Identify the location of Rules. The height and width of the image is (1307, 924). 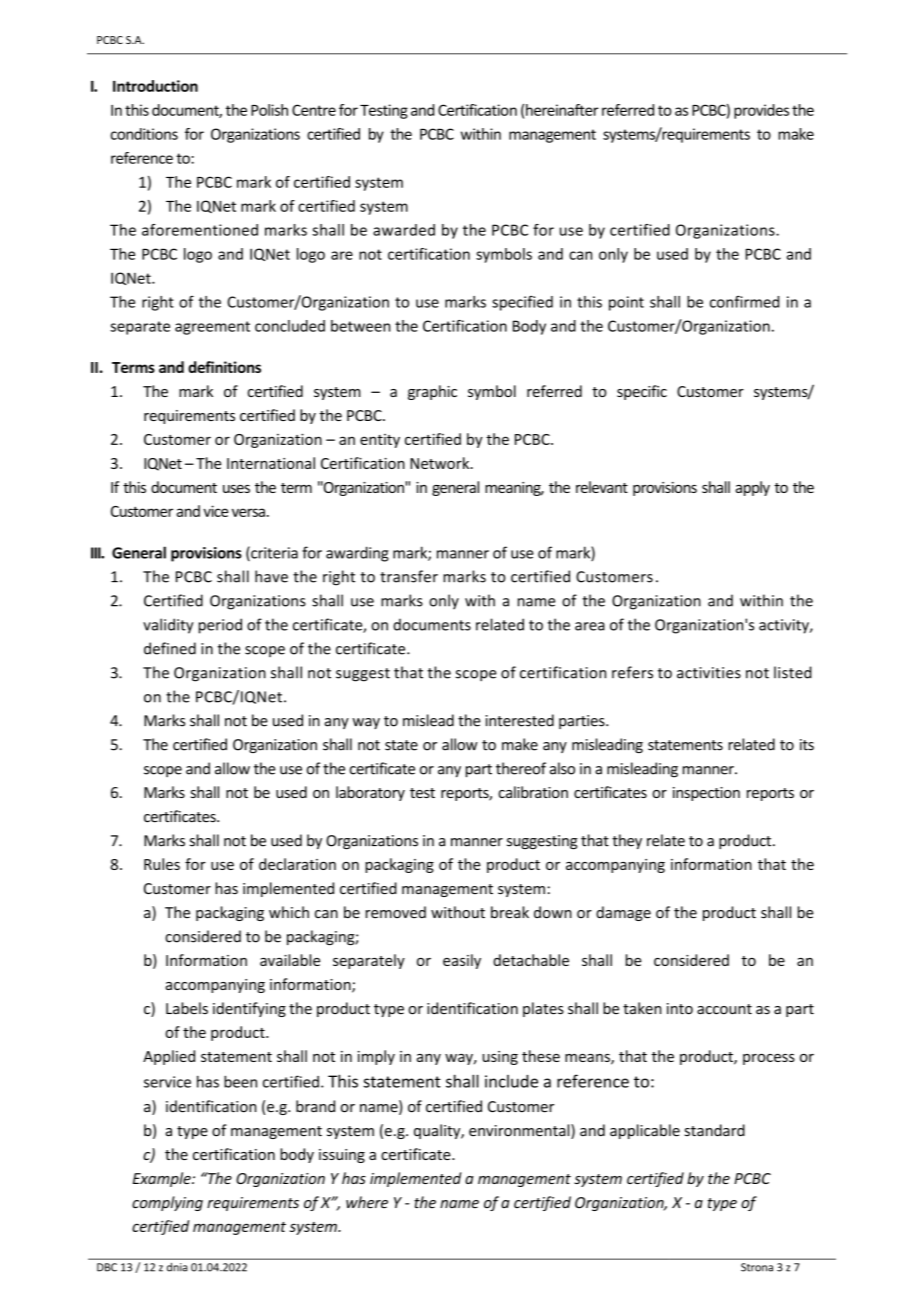
(162, 864).
